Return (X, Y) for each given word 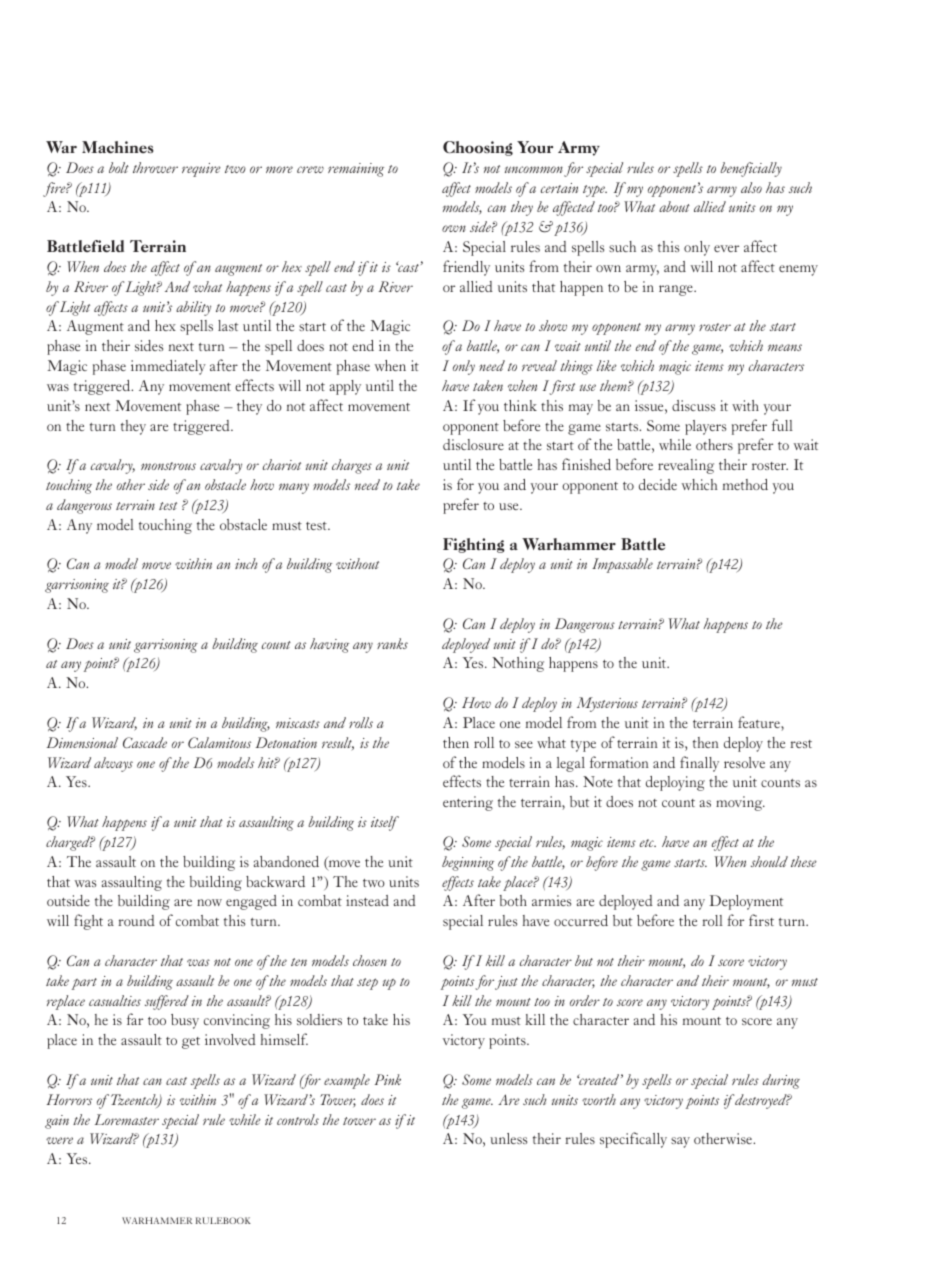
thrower (155, 167)
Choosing (478, 148)
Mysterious (607, 704)
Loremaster (127, 1119)
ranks (392, 643)
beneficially (751, 169)
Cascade (145, 742)
